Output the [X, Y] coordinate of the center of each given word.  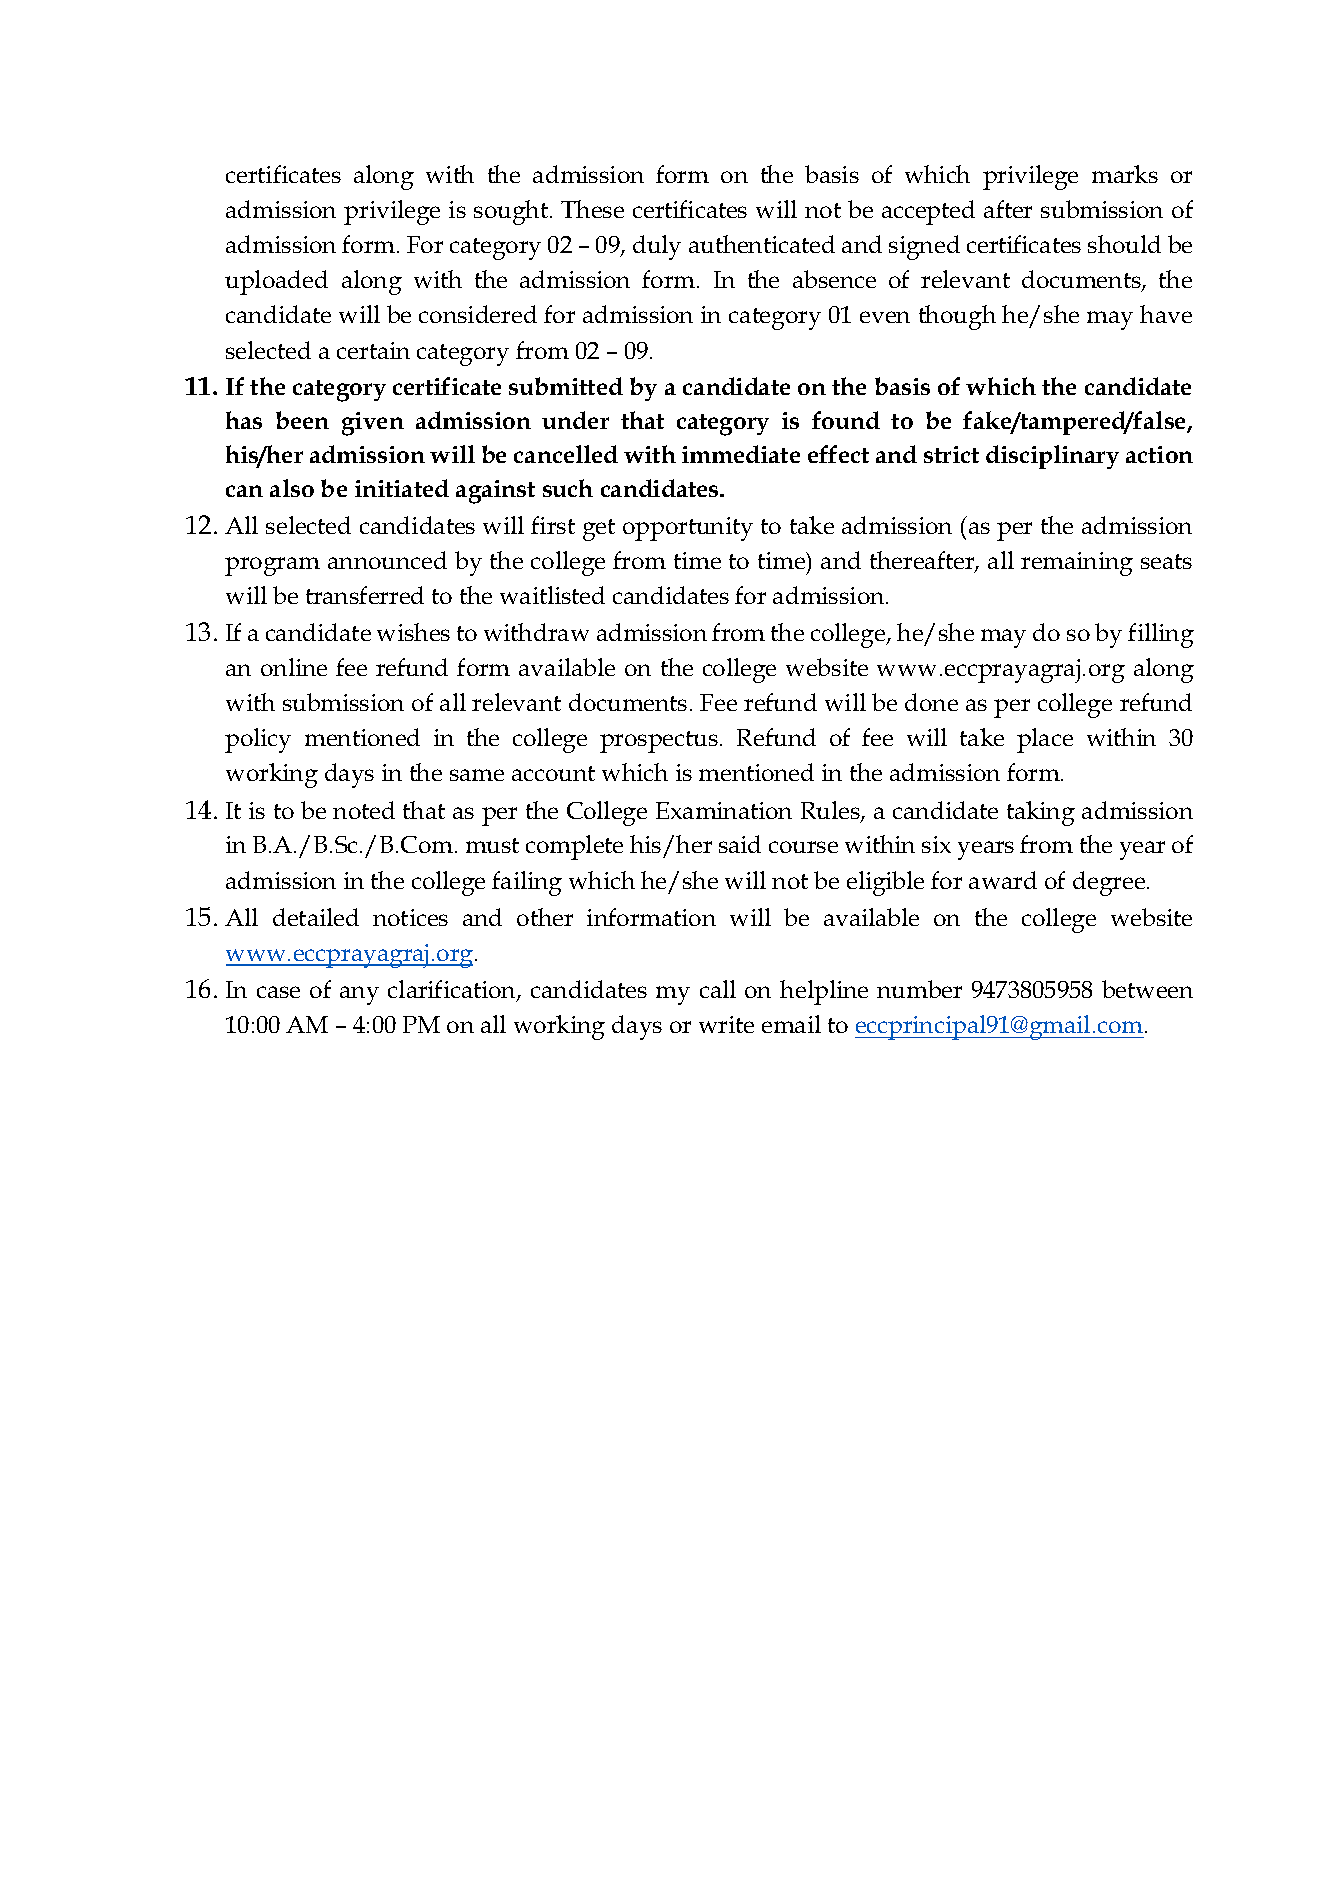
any [359, 995]
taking [1041, 813]
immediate [741, 454]
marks [1125, 174]
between [1147, 989]
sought [511, 212]
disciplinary [1052, 457]
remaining [1077, 564]
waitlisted [552, 595]
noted [364, 810]
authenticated [762, 244]
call [718, 989]
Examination [724, 810]
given [373, 424]
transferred [365, 595]
